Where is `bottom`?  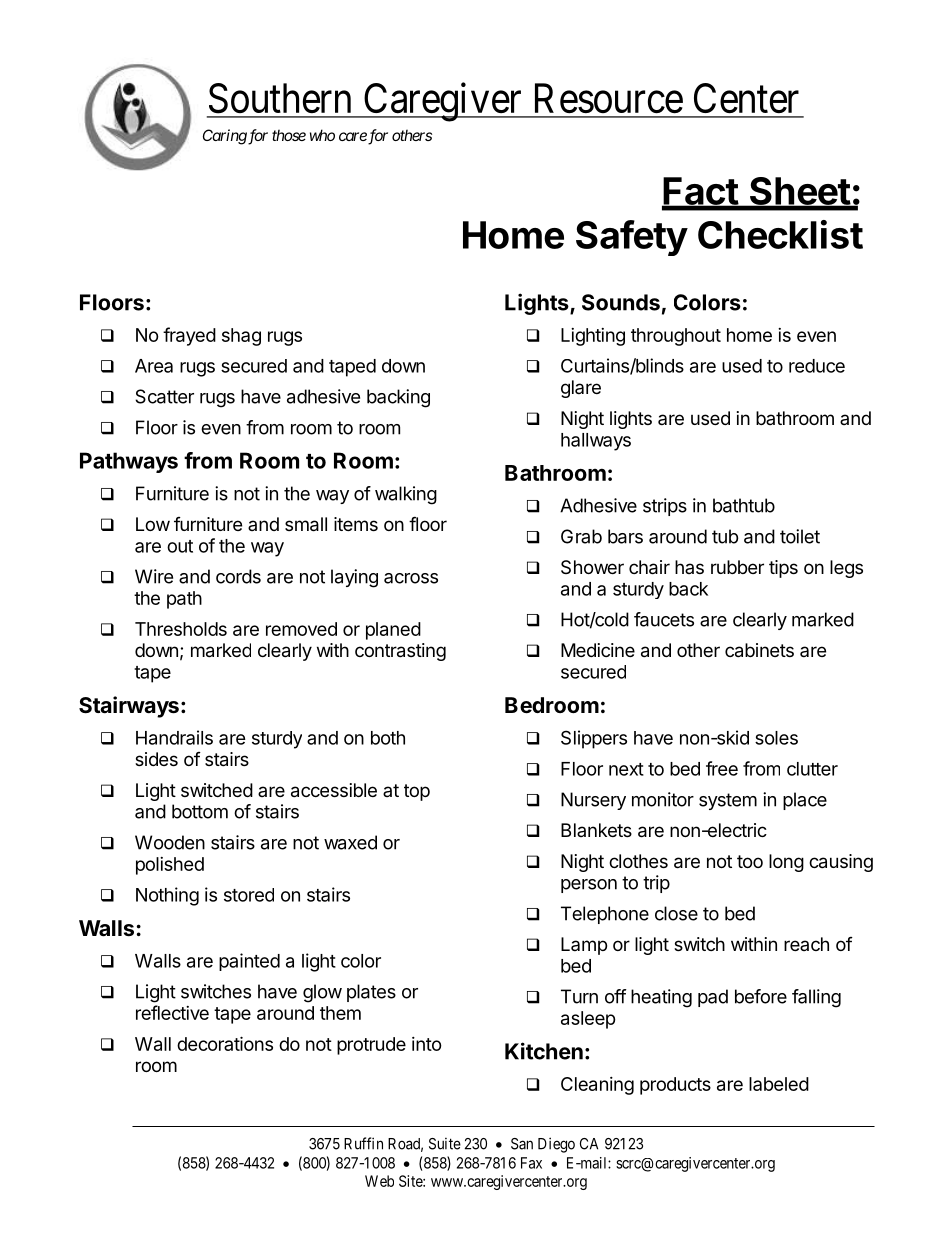 bottom is located at coordinates (200, 811).
